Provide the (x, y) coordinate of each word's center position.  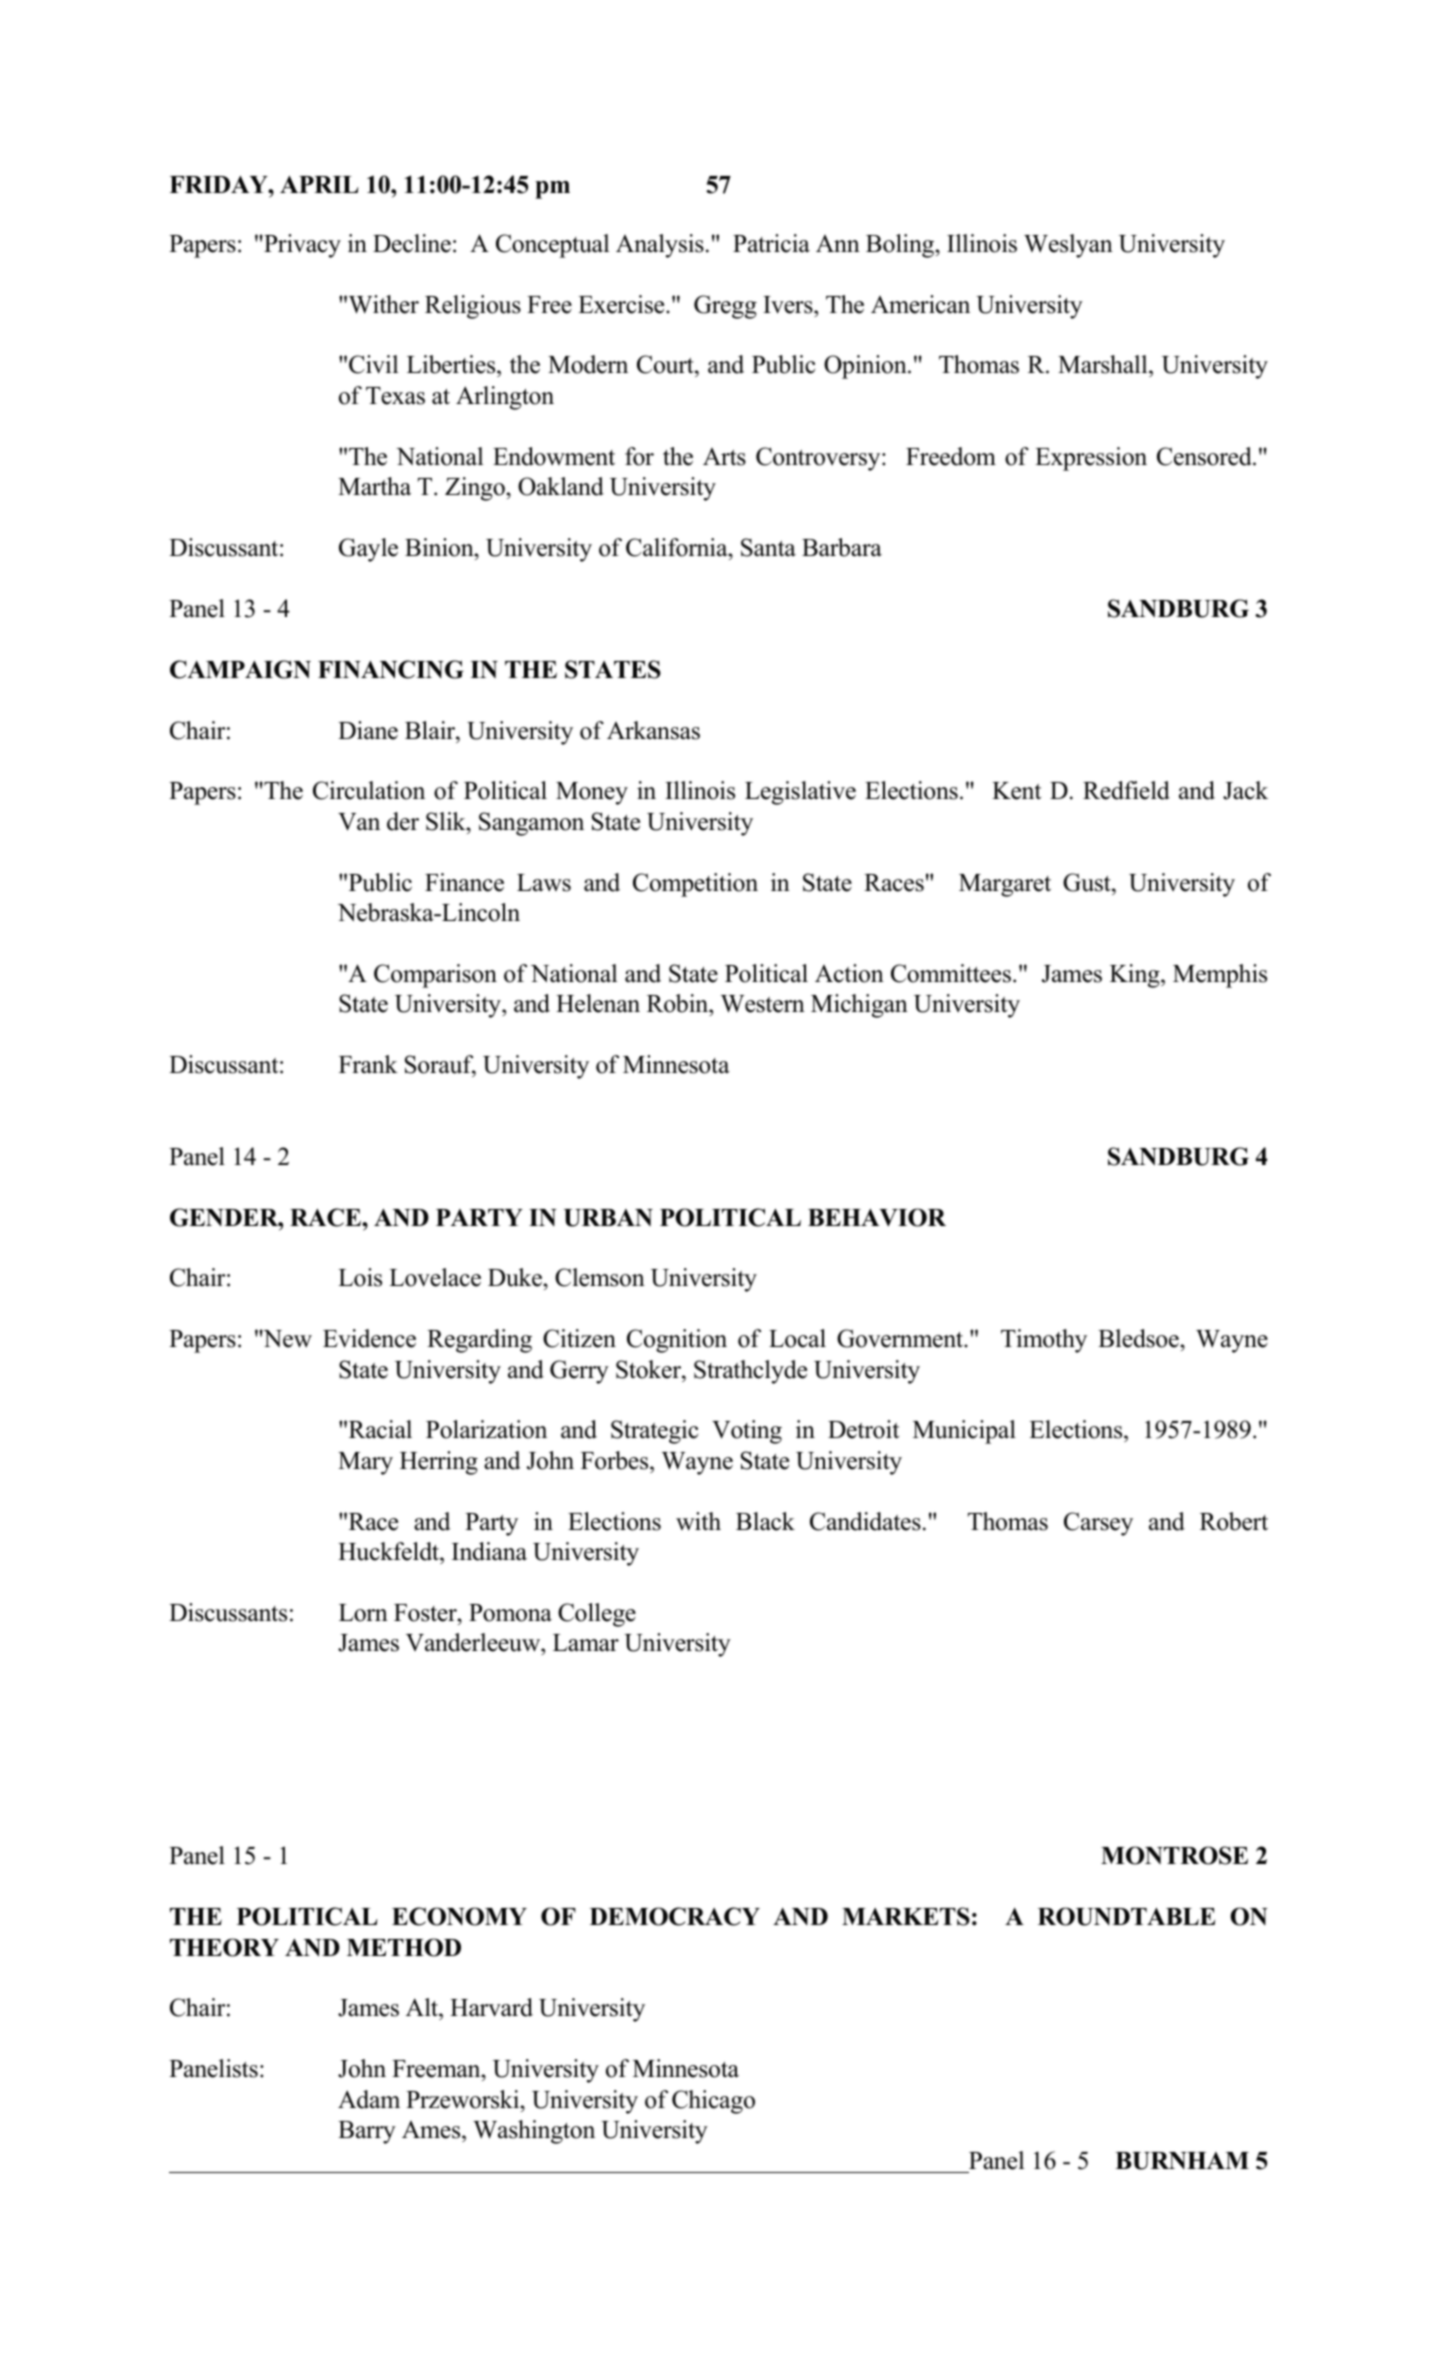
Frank (368, 1064)
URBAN (608, 1218)
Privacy (301, 246)
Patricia (771, 243)
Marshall (1104, 366)
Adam (369, 2099)
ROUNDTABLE (1126, 1916)
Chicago (713, 2102)
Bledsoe (1139, 1338)
